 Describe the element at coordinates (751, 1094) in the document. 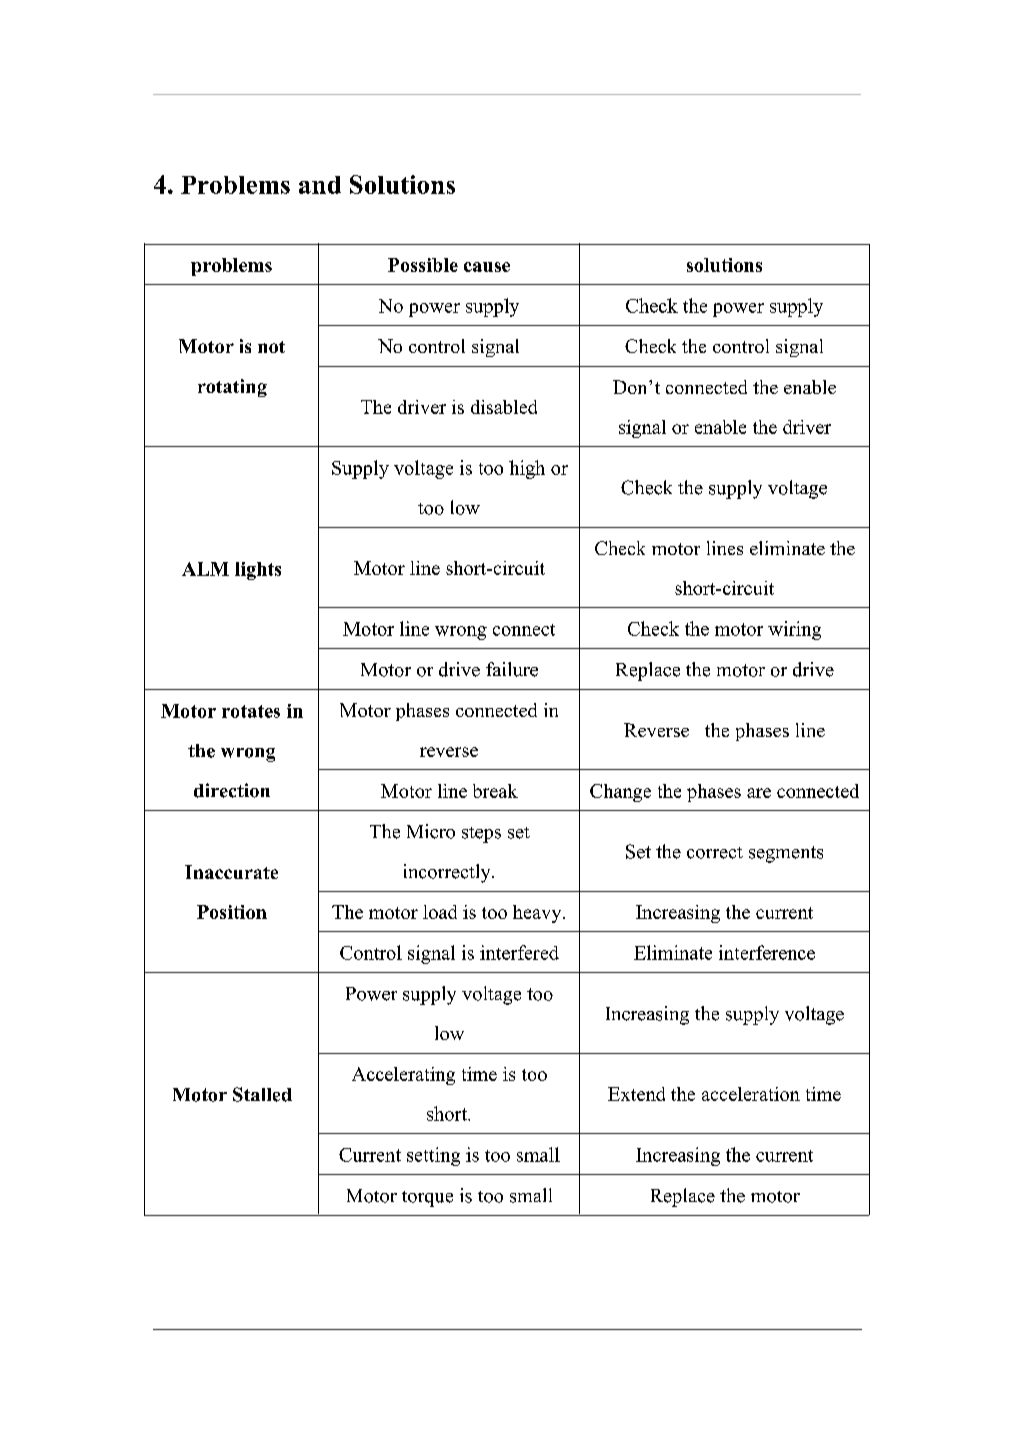

I see `acceleration` at that location.
